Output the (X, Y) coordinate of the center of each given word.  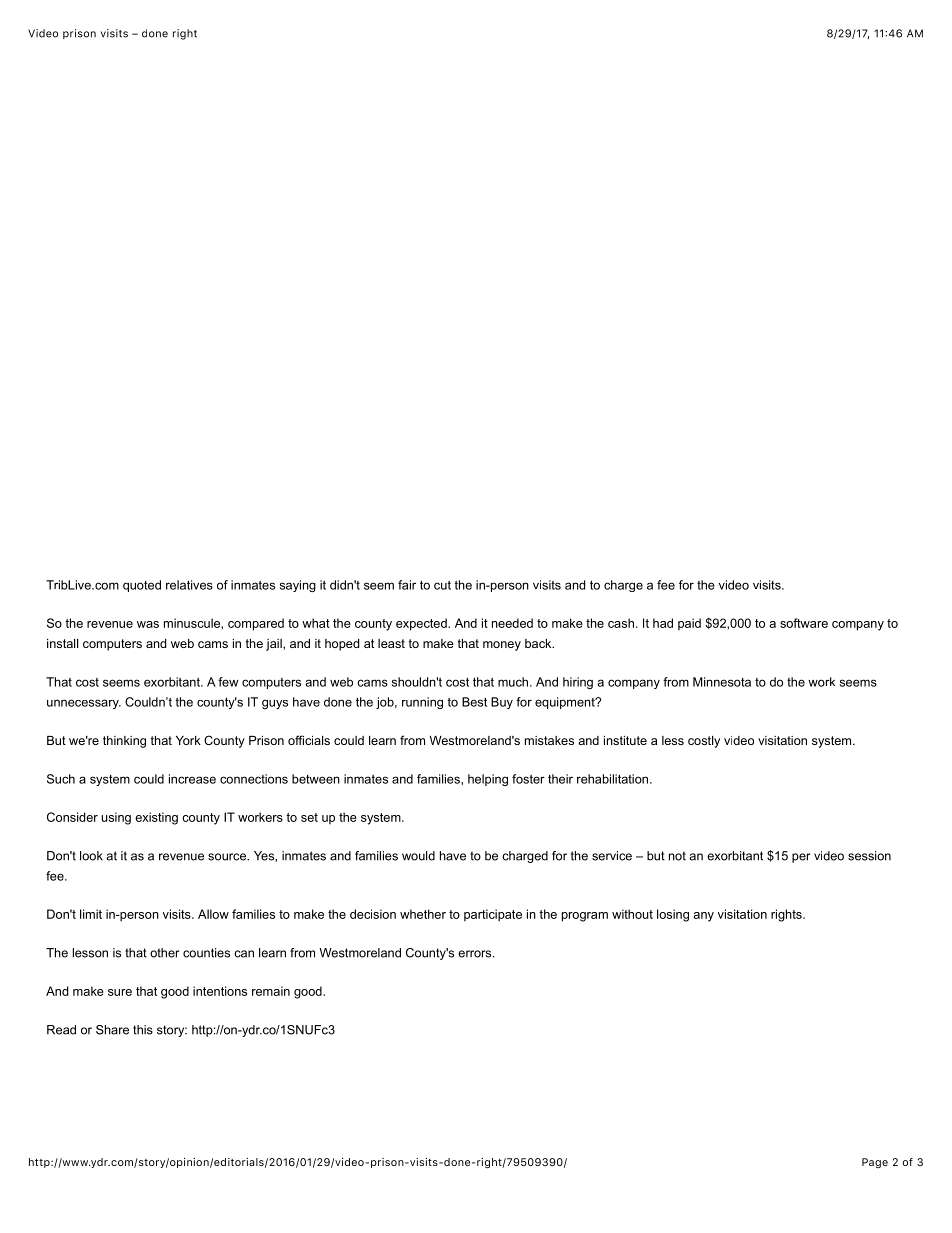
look (91, 856)
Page (875, 1163)
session (869, 856)
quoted (142, 586)
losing (673, 915)
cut (442, 585)
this (143, 1030)
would (418, 856)
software (804, 623)
